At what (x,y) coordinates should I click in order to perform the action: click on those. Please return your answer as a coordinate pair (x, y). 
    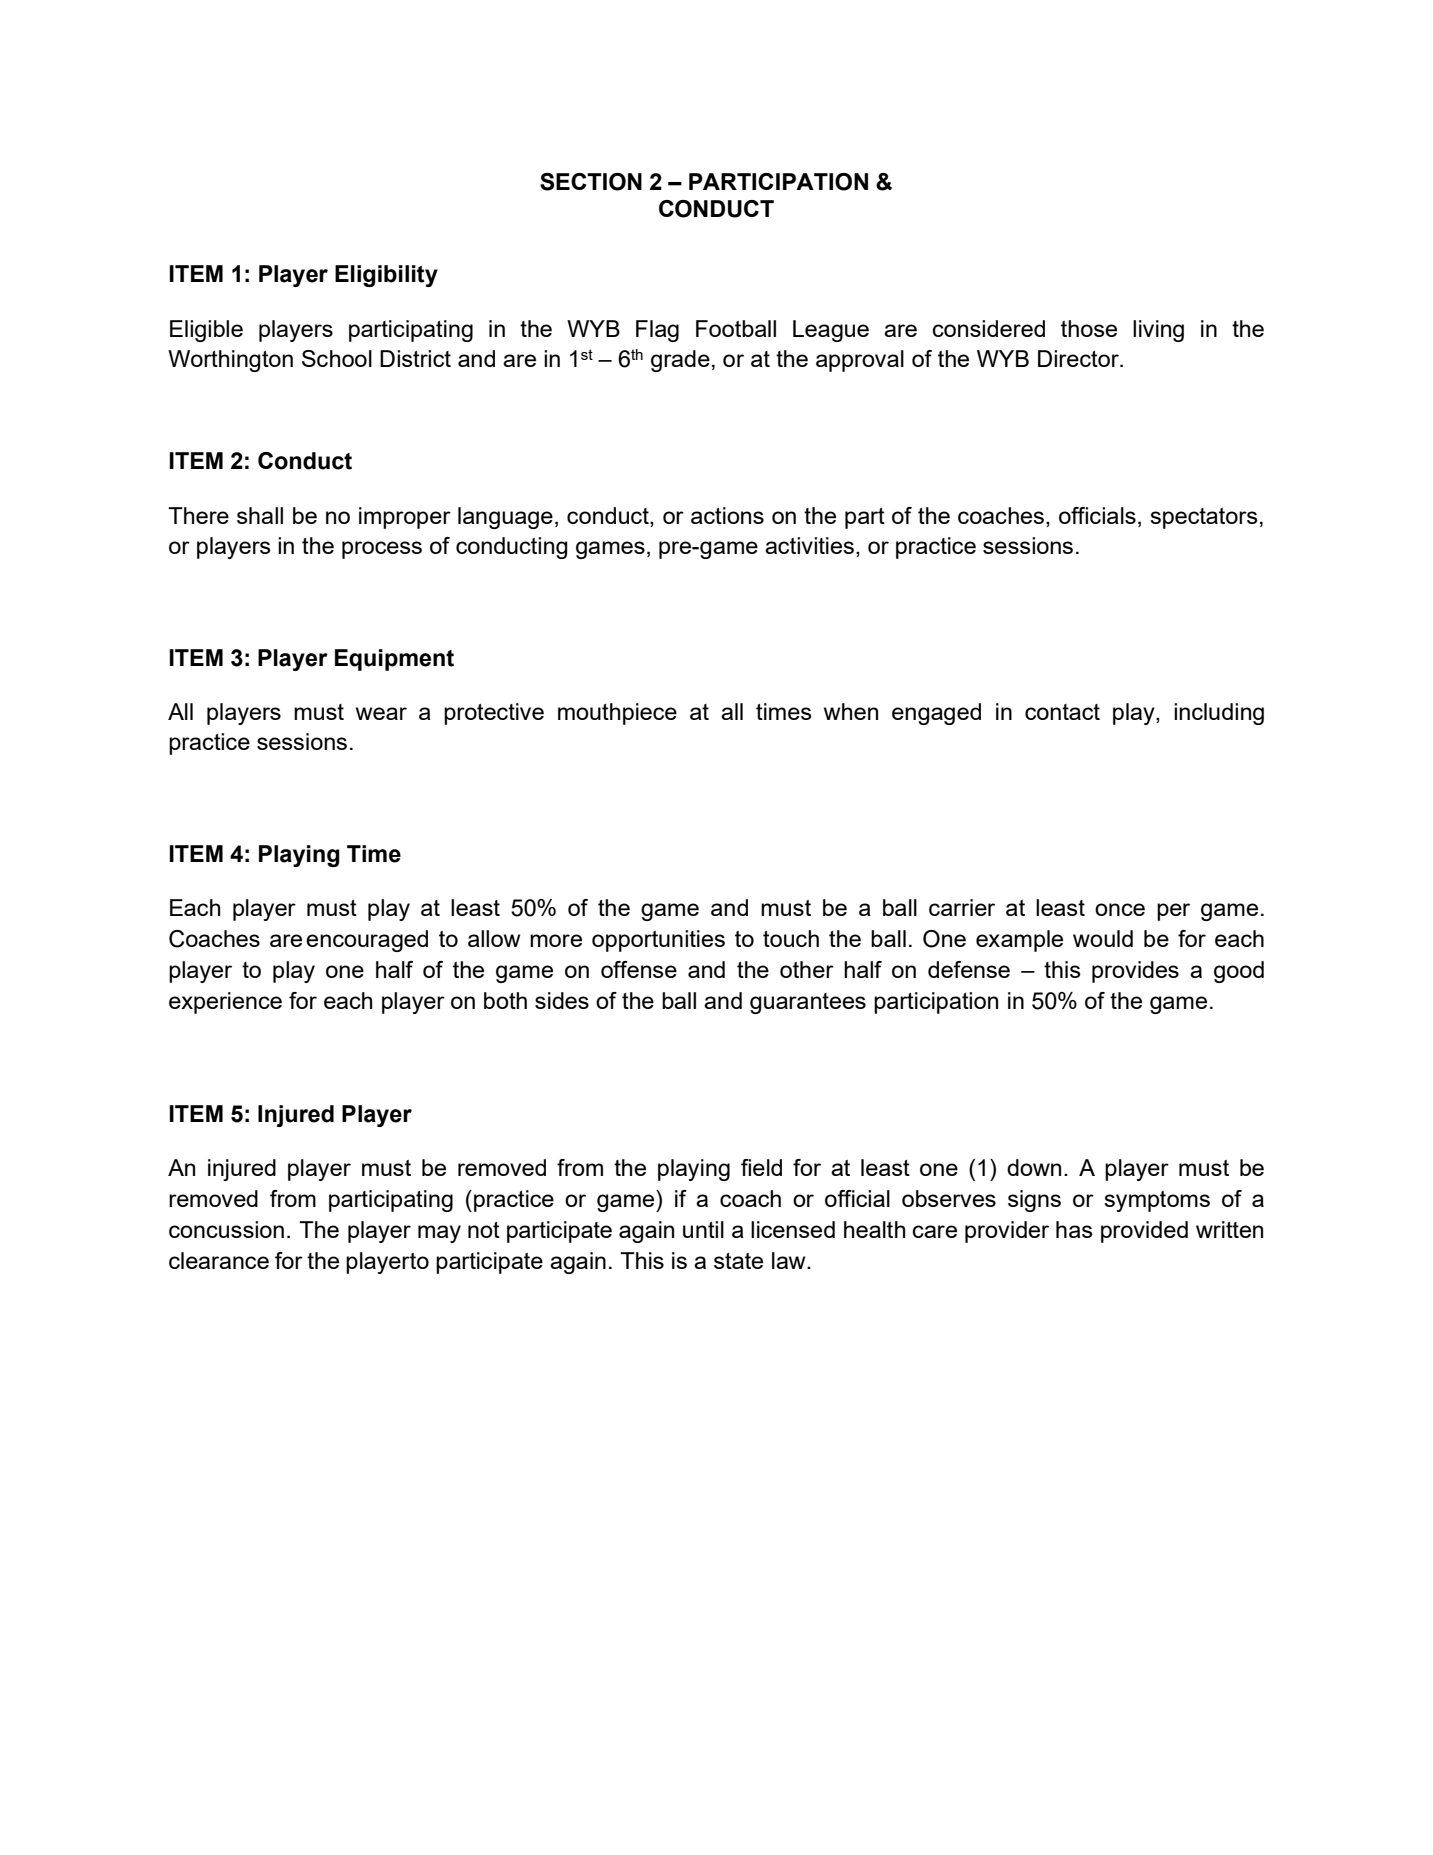
    Looking at the image, I should click on (1089, 328).
